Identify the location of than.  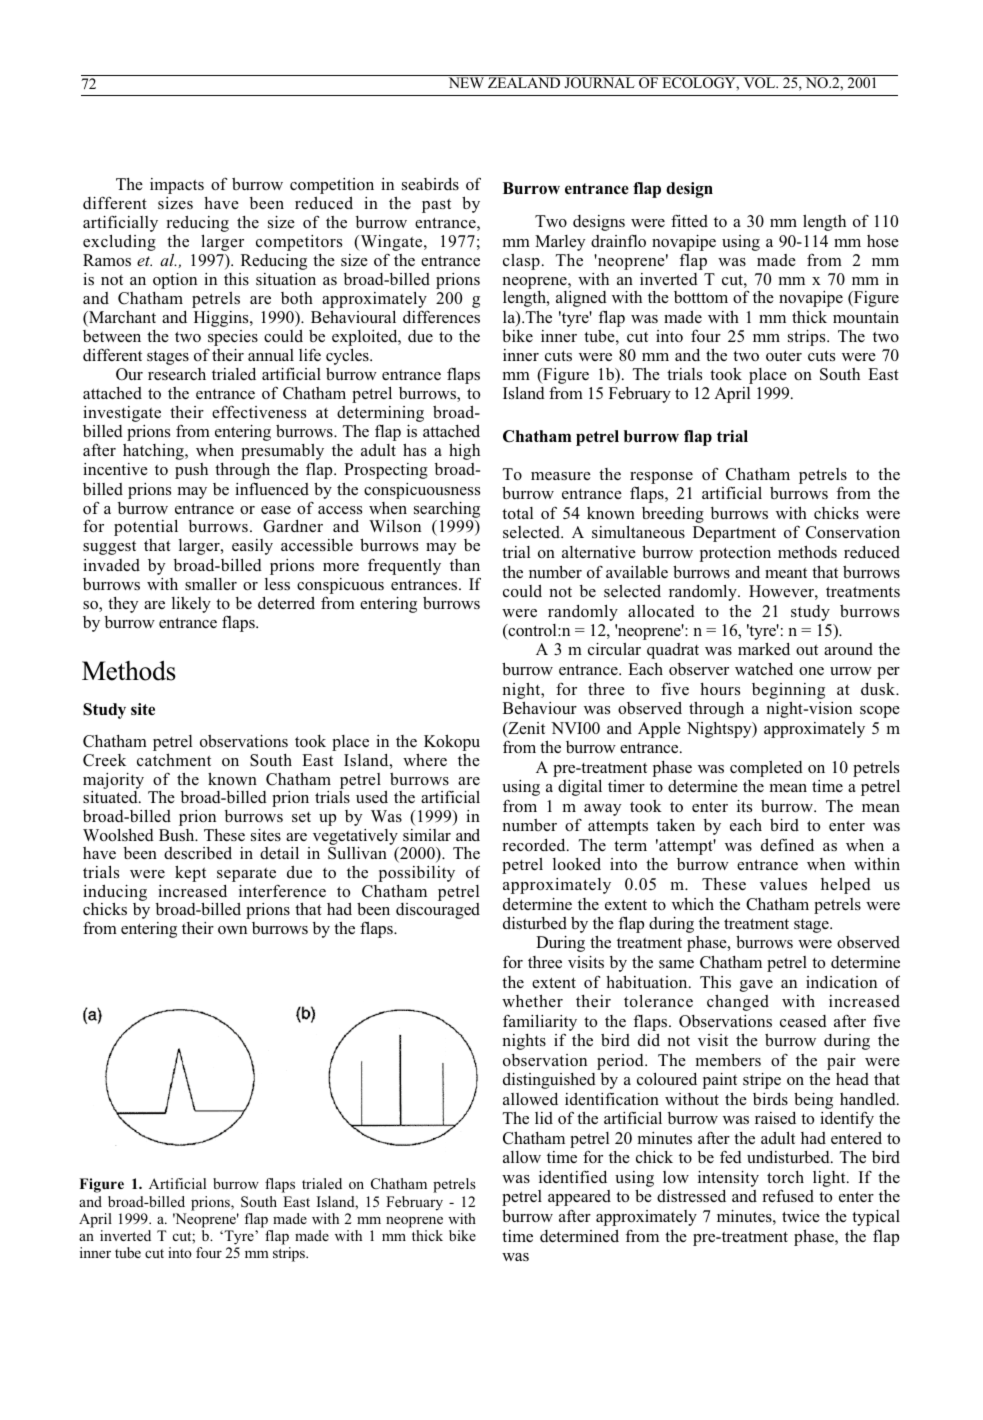
(465, 565).
